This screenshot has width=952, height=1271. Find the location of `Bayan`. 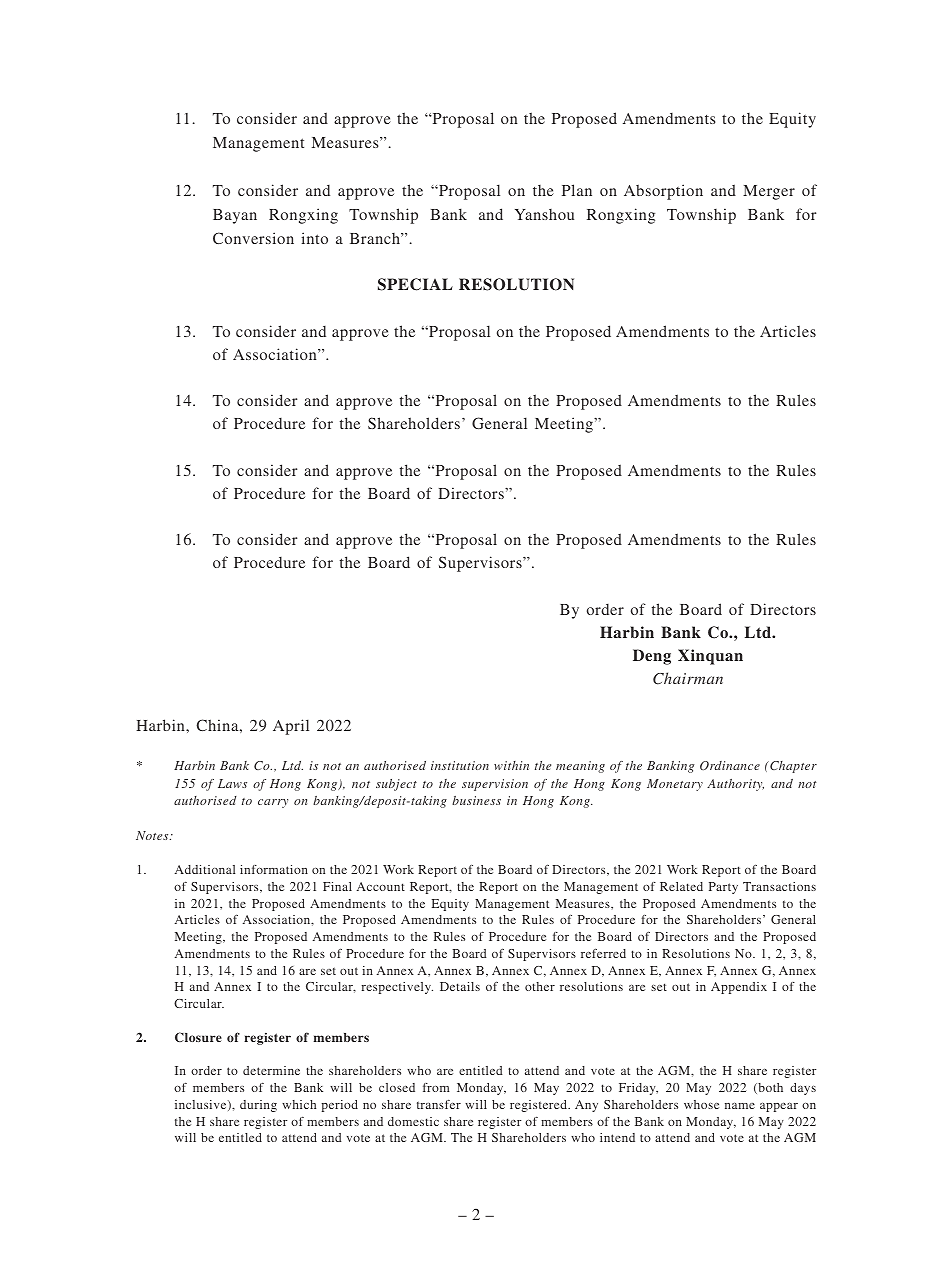

Bayan is located at coordinates (235, 216).
